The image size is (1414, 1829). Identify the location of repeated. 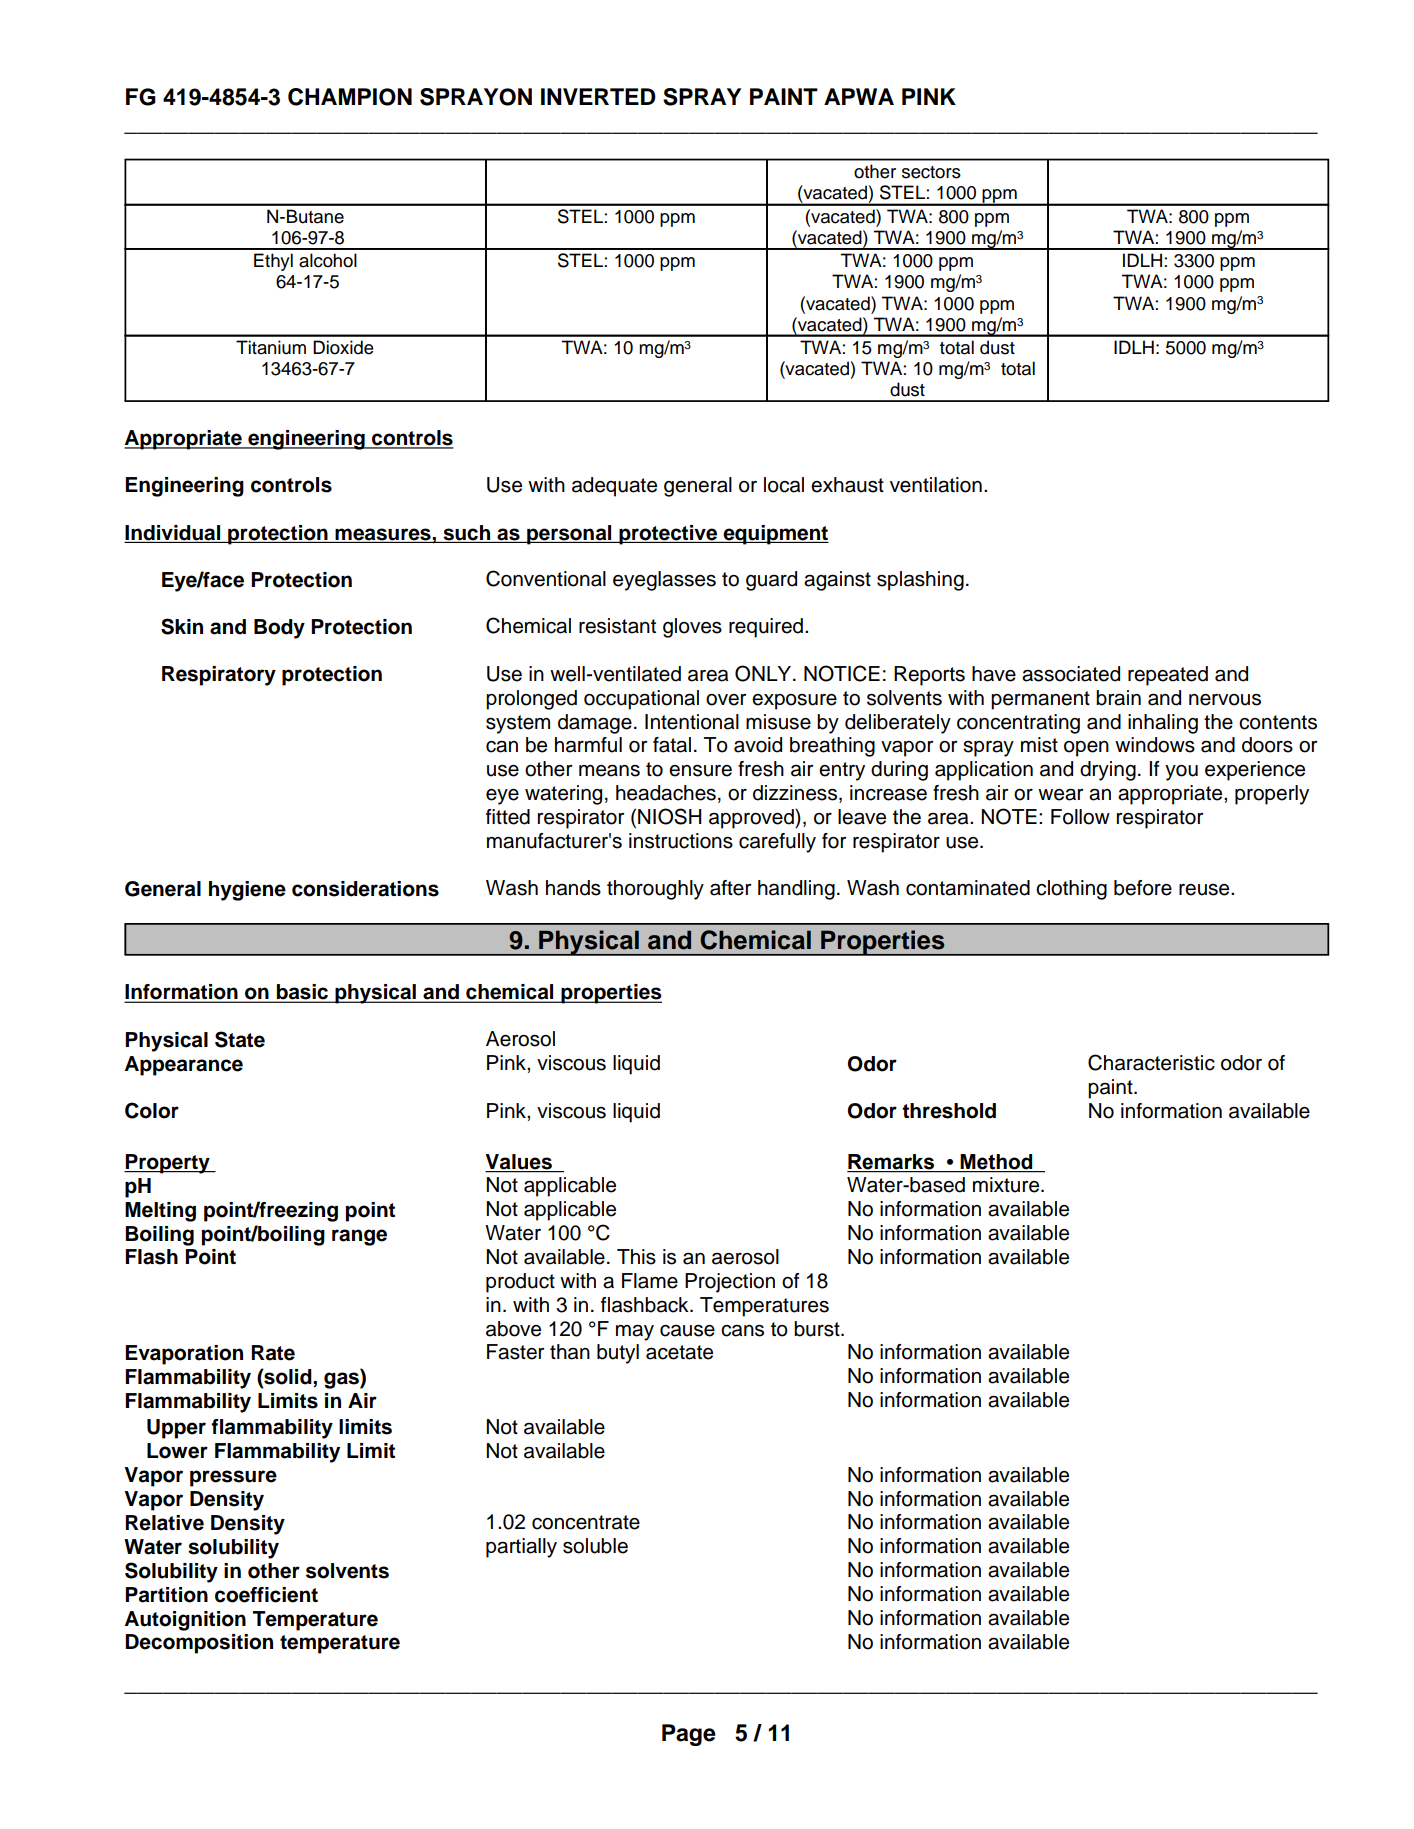
(1168, 676).
